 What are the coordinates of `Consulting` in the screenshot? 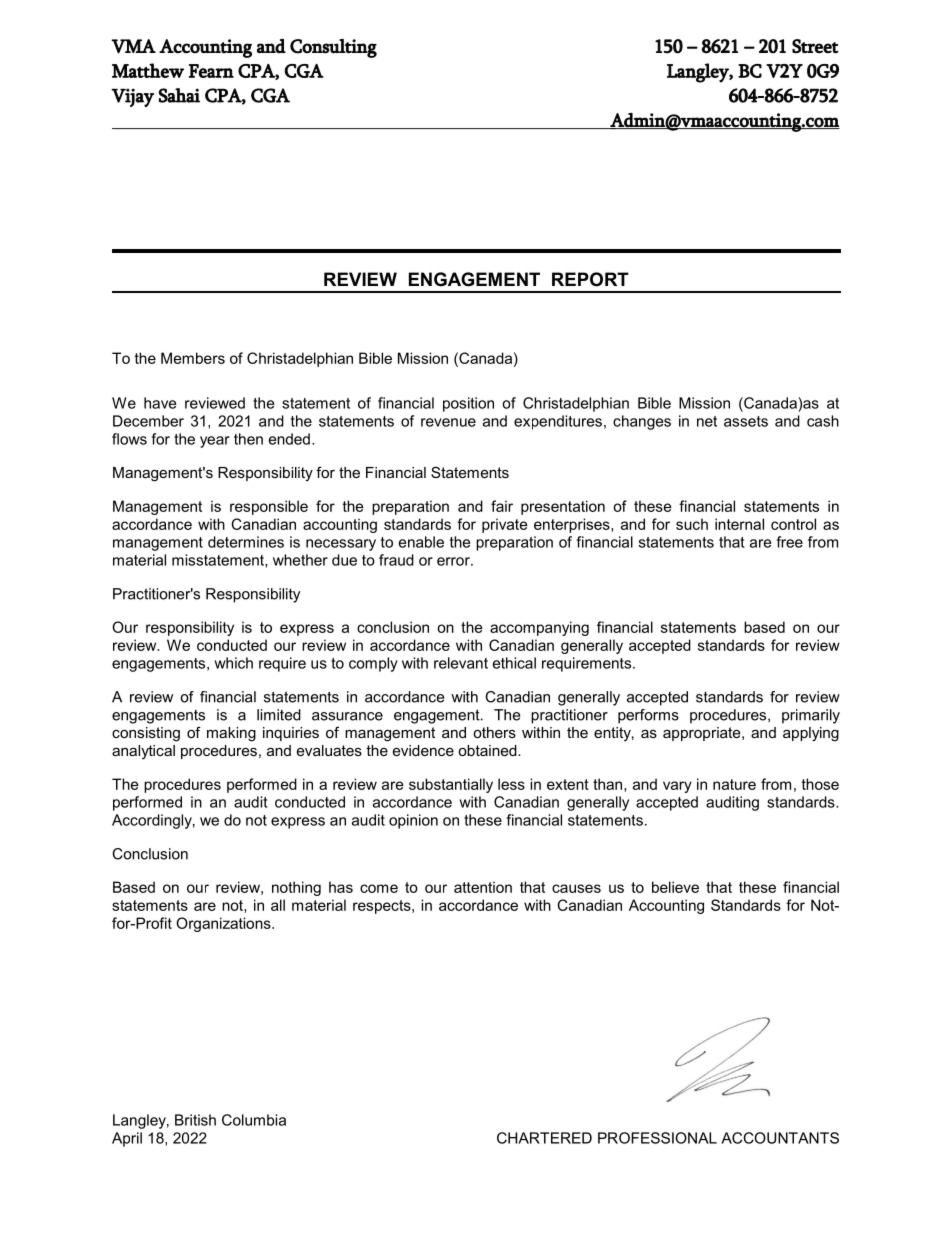 It's located at (333, 48).
